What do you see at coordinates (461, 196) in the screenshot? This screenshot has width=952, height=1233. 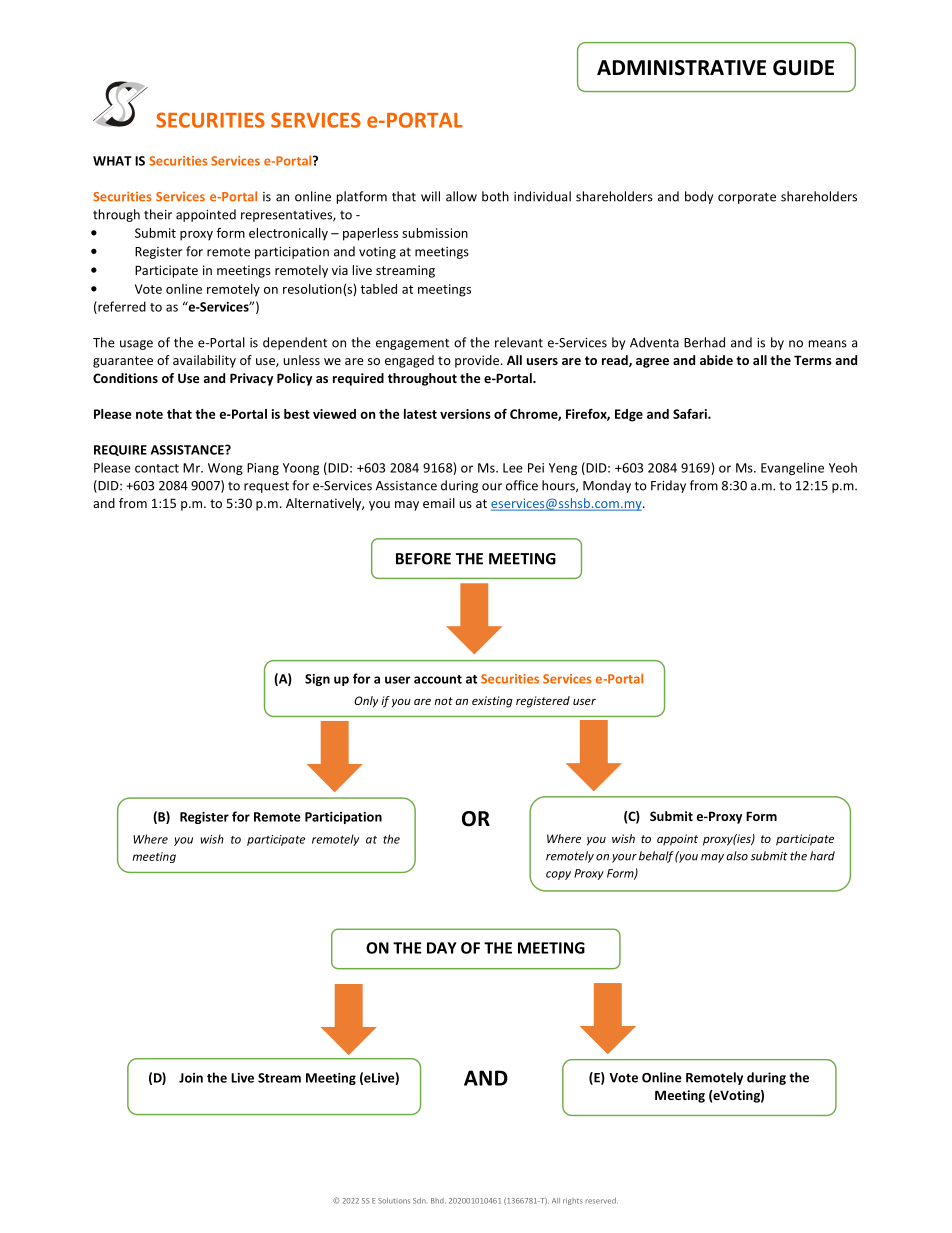 I see `allow` at bounding box center [461, 196].
